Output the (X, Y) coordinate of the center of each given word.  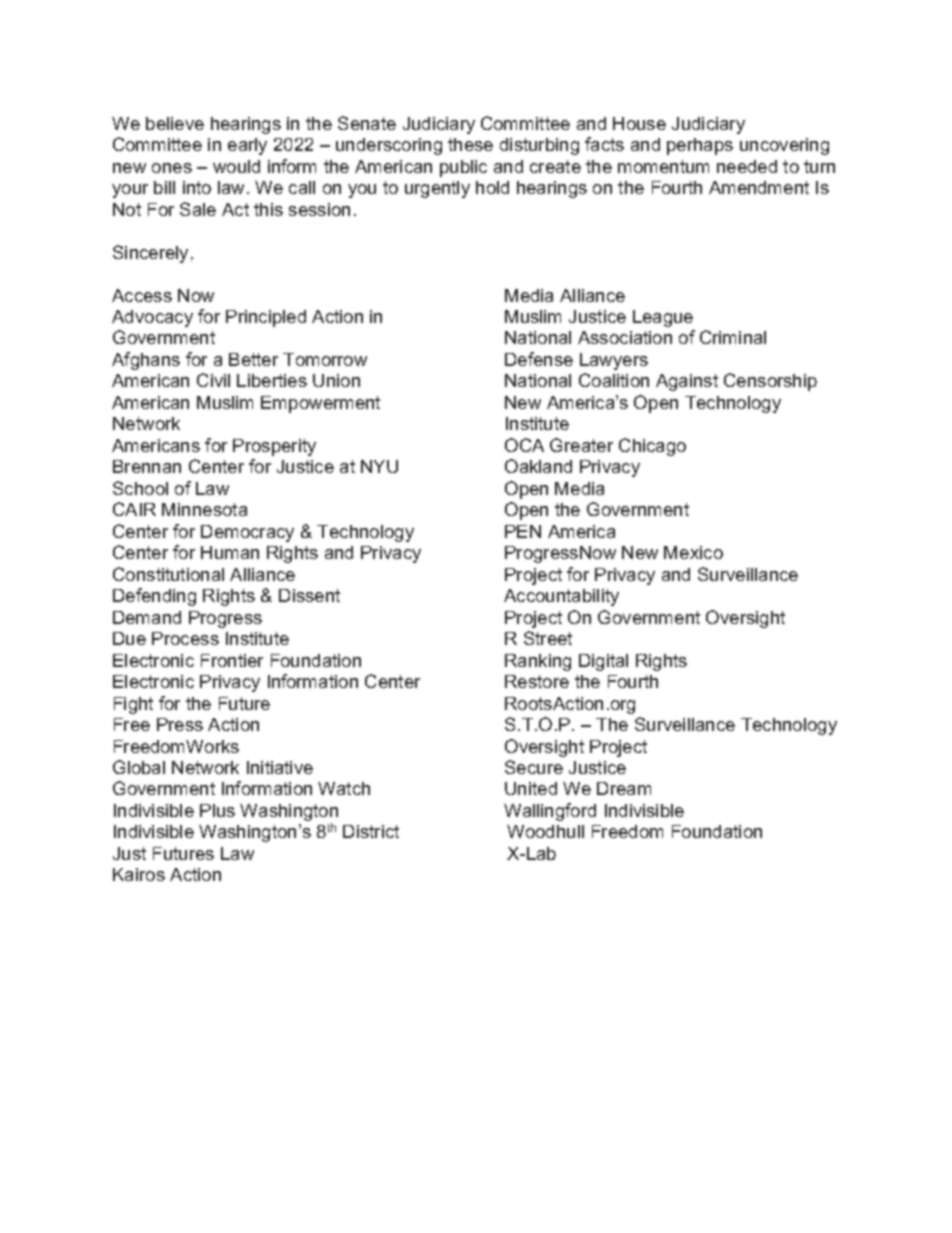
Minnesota (204, 509)
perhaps (700, 146)
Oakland (538, 466)
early (247, 146)
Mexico (693, 552)
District (371, 831)
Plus (217, 810)
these (470, 144)
